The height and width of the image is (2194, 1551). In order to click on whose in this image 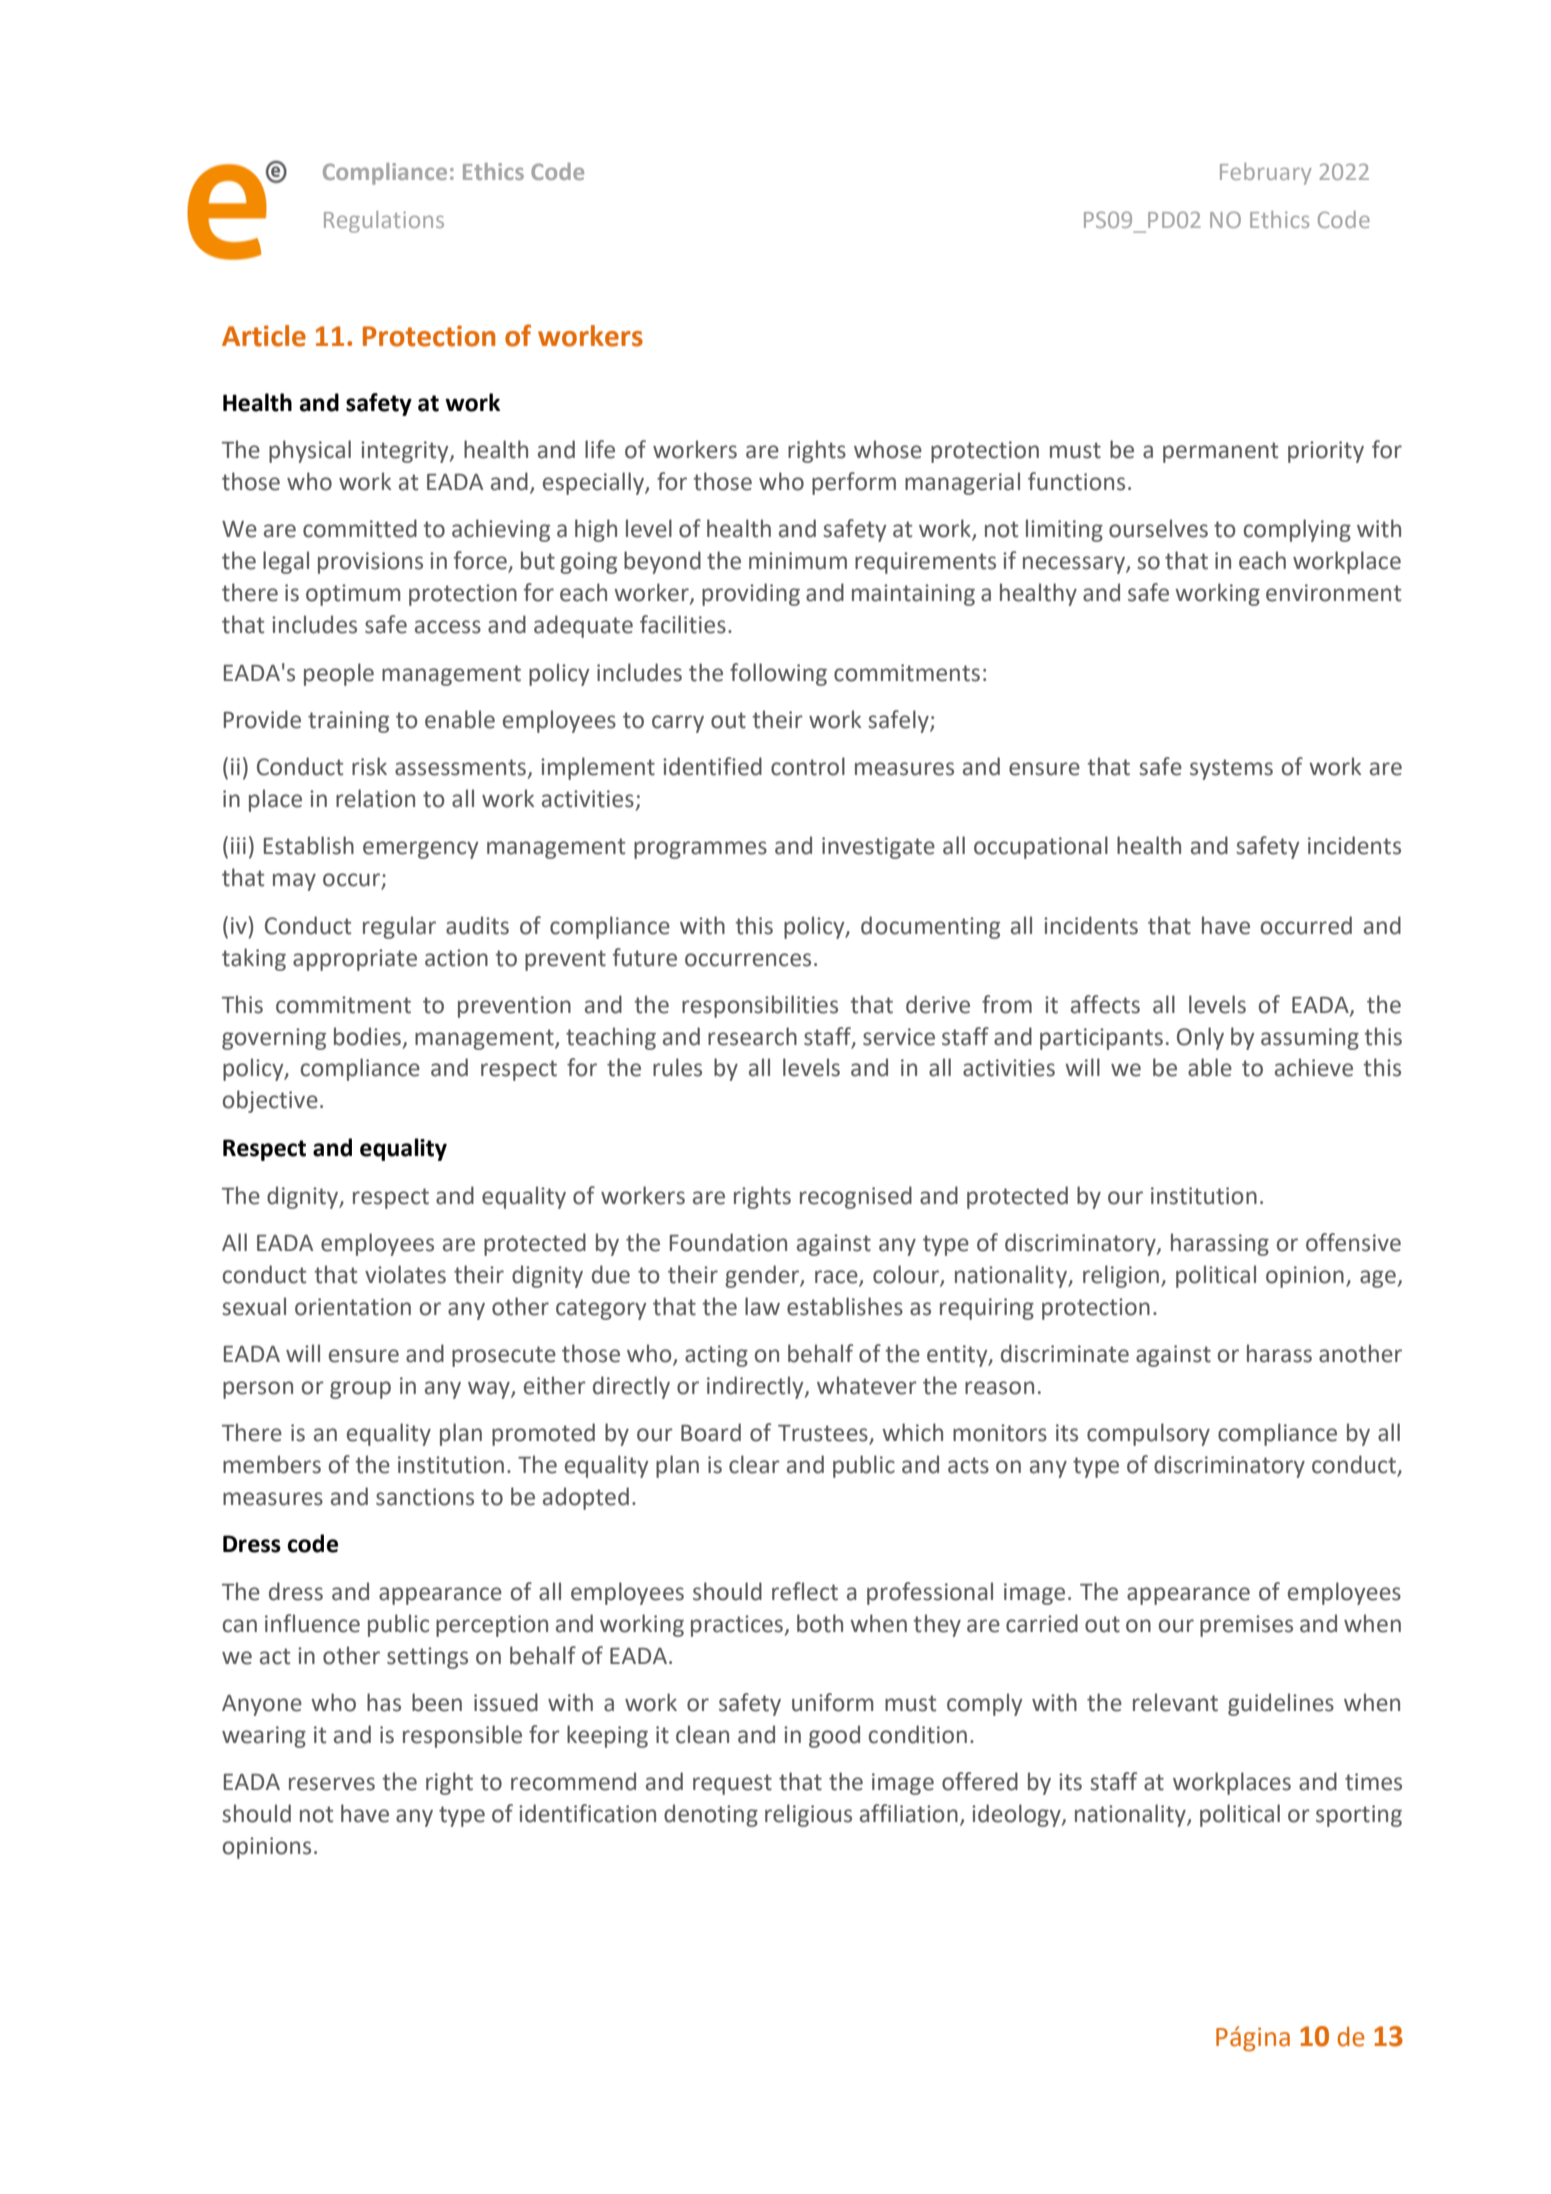, I will do `click(888, 449)`.
